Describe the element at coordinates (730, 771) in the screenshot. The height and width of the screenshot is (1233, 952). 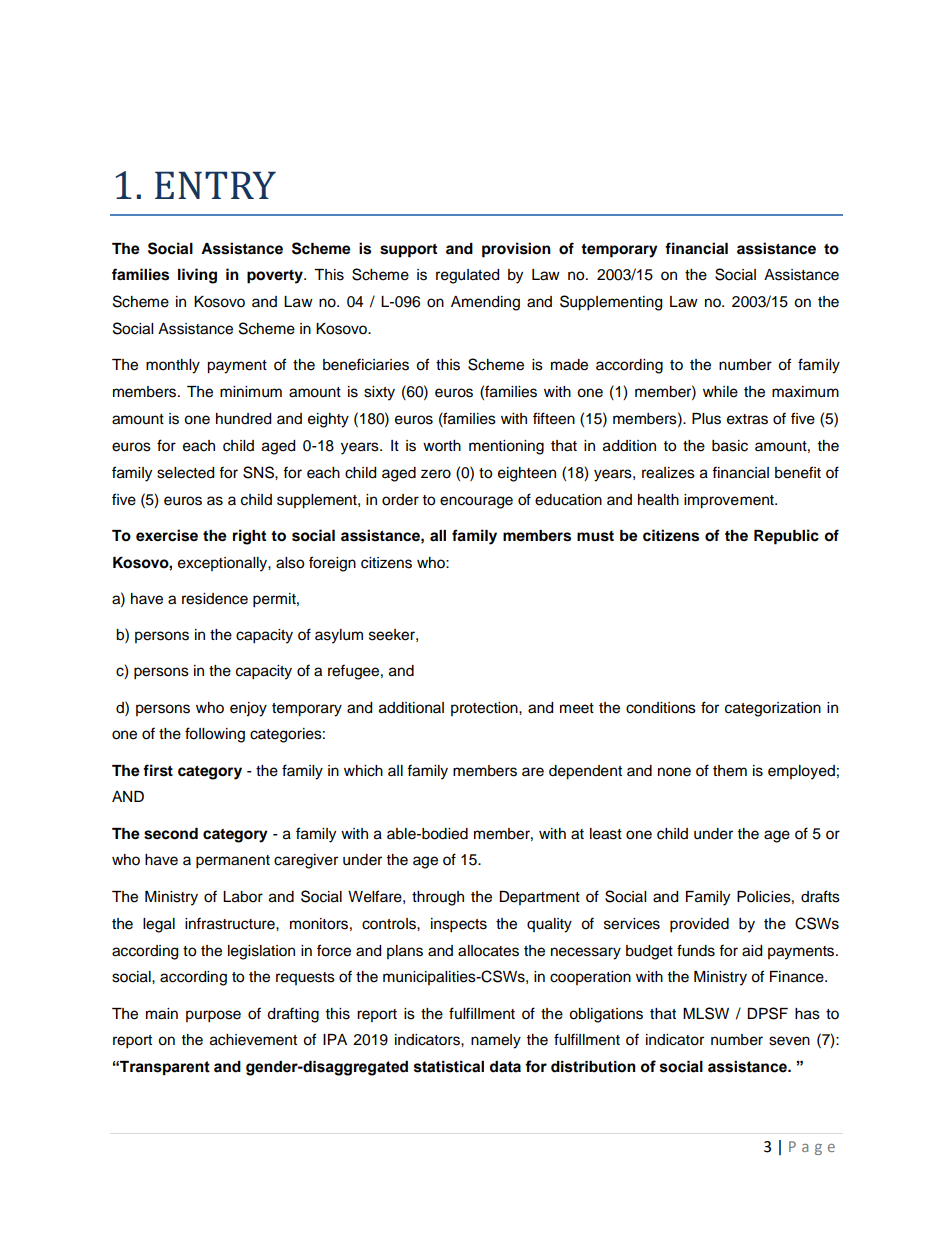
I see `them` at that location.
